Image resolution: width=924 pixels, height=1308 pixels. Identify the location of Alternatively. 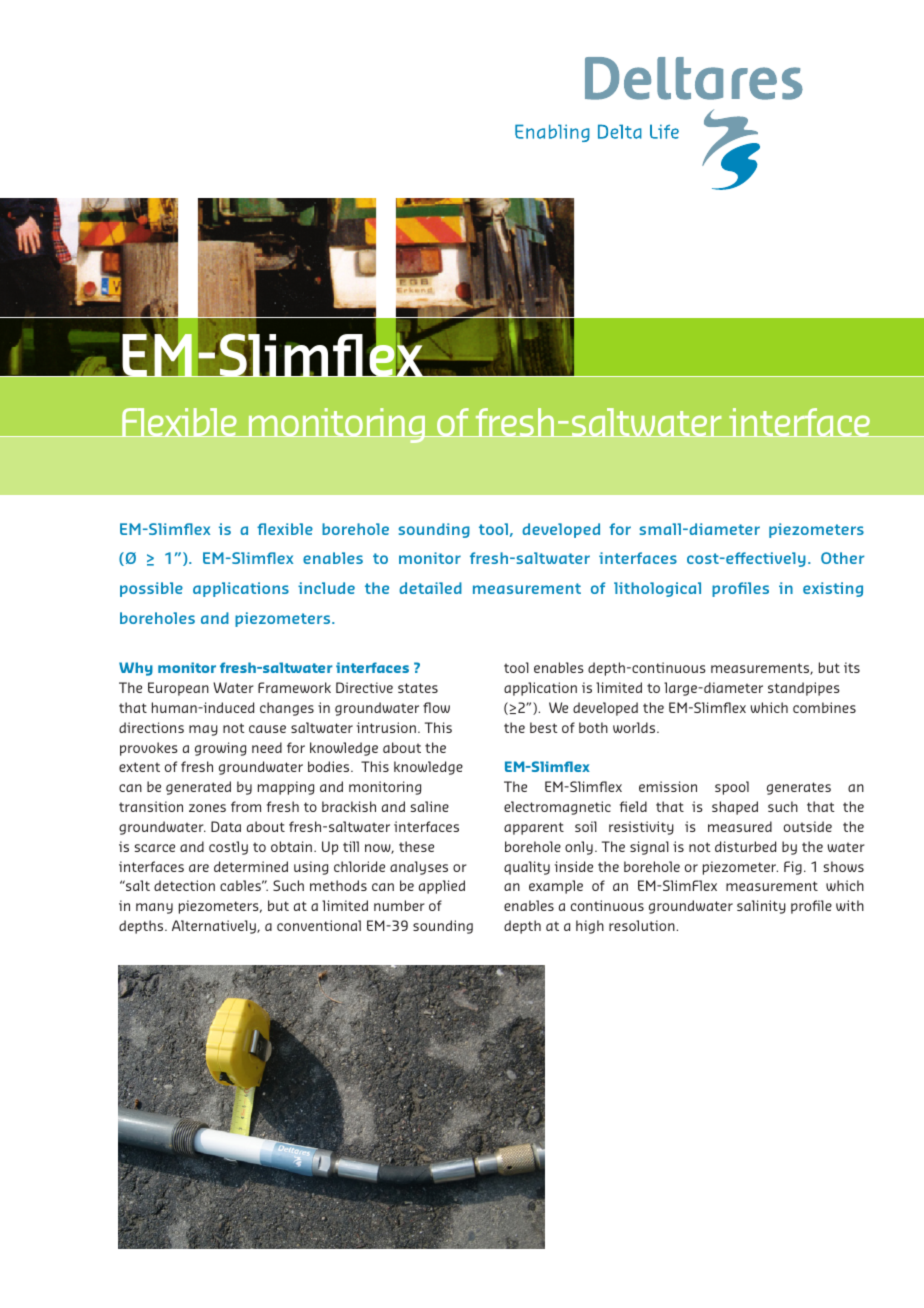
(215, 927).
